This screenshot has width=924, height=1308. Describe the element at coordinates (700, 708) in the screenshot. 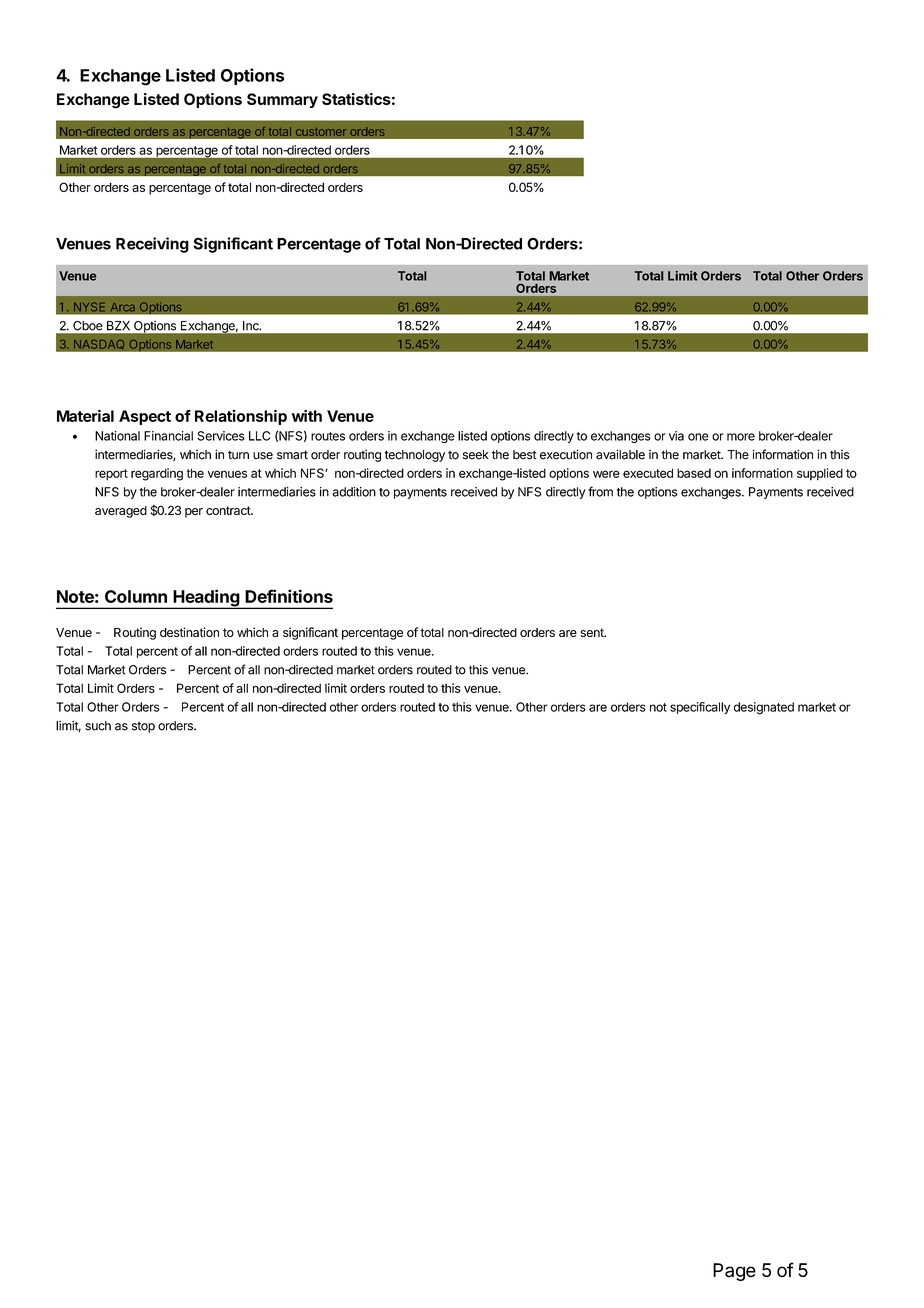

I see `specifically` at that location.
